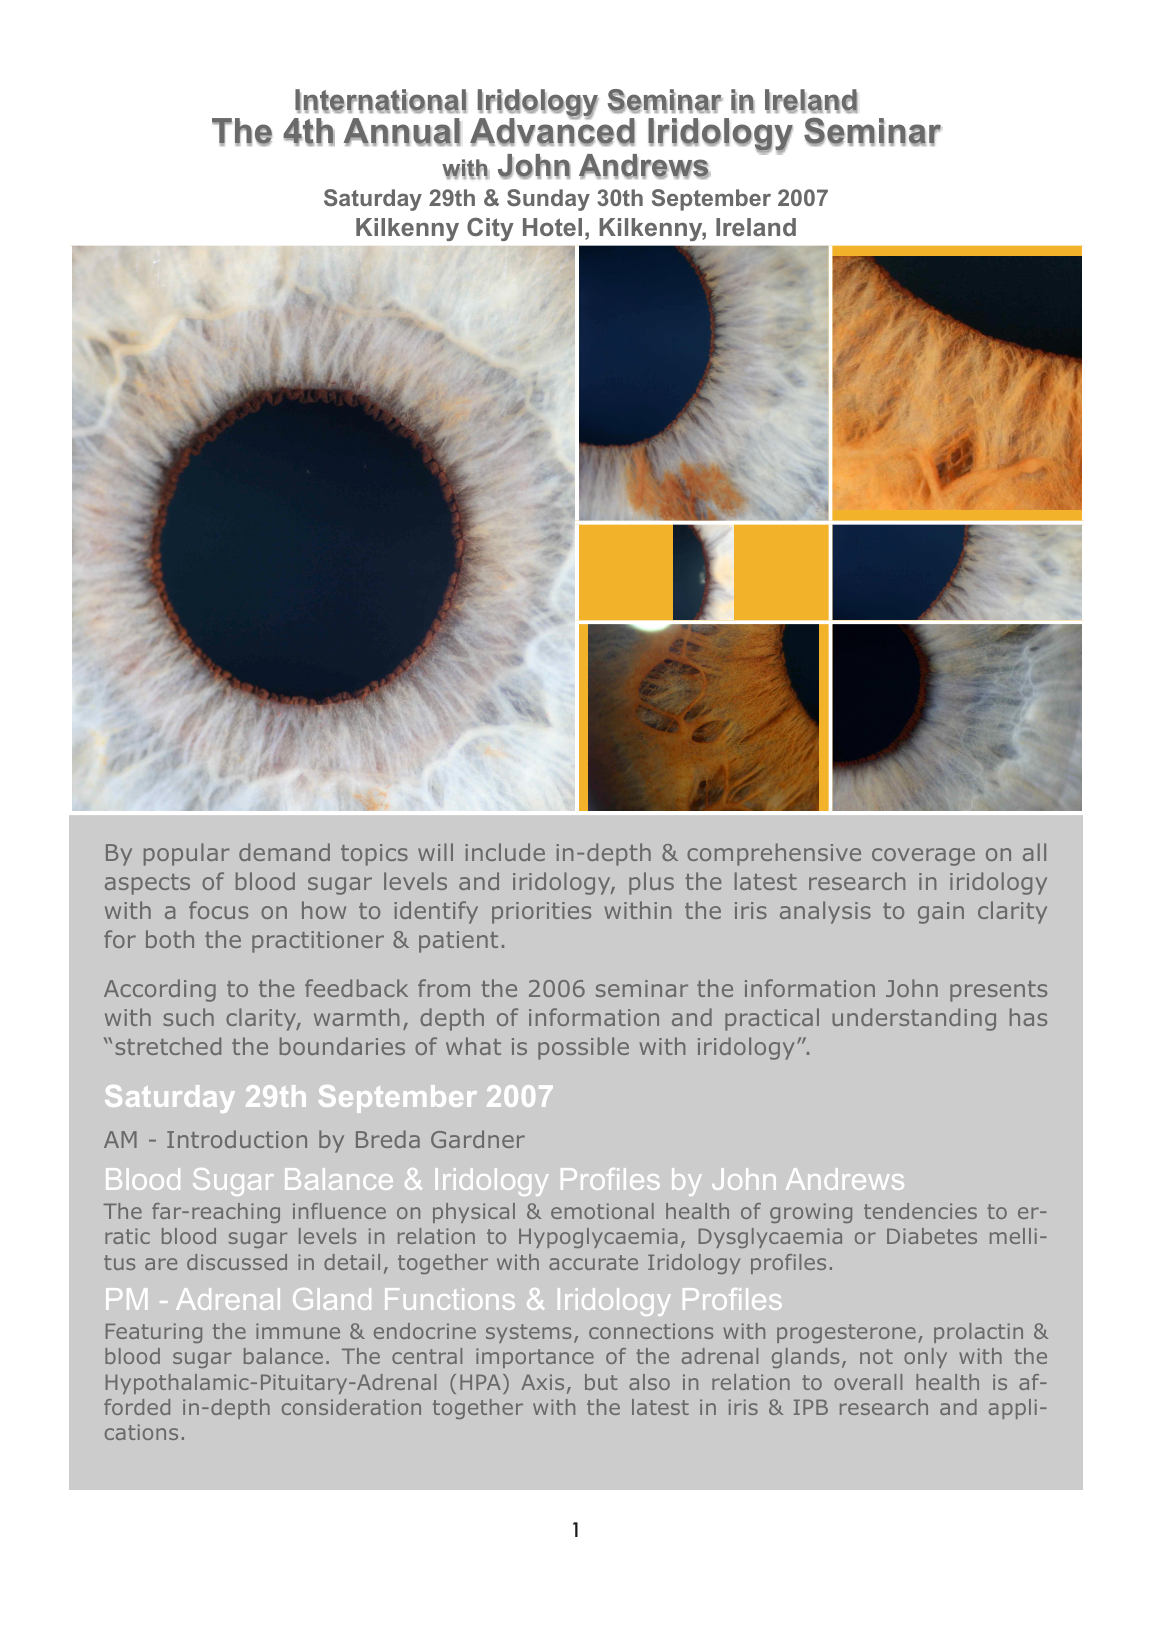 This screenshot has width=1152, height=1630. What do you see at coordinates (318, 942) in the screenshot?
I see `practitioner` at bounding box center [318, 942].
